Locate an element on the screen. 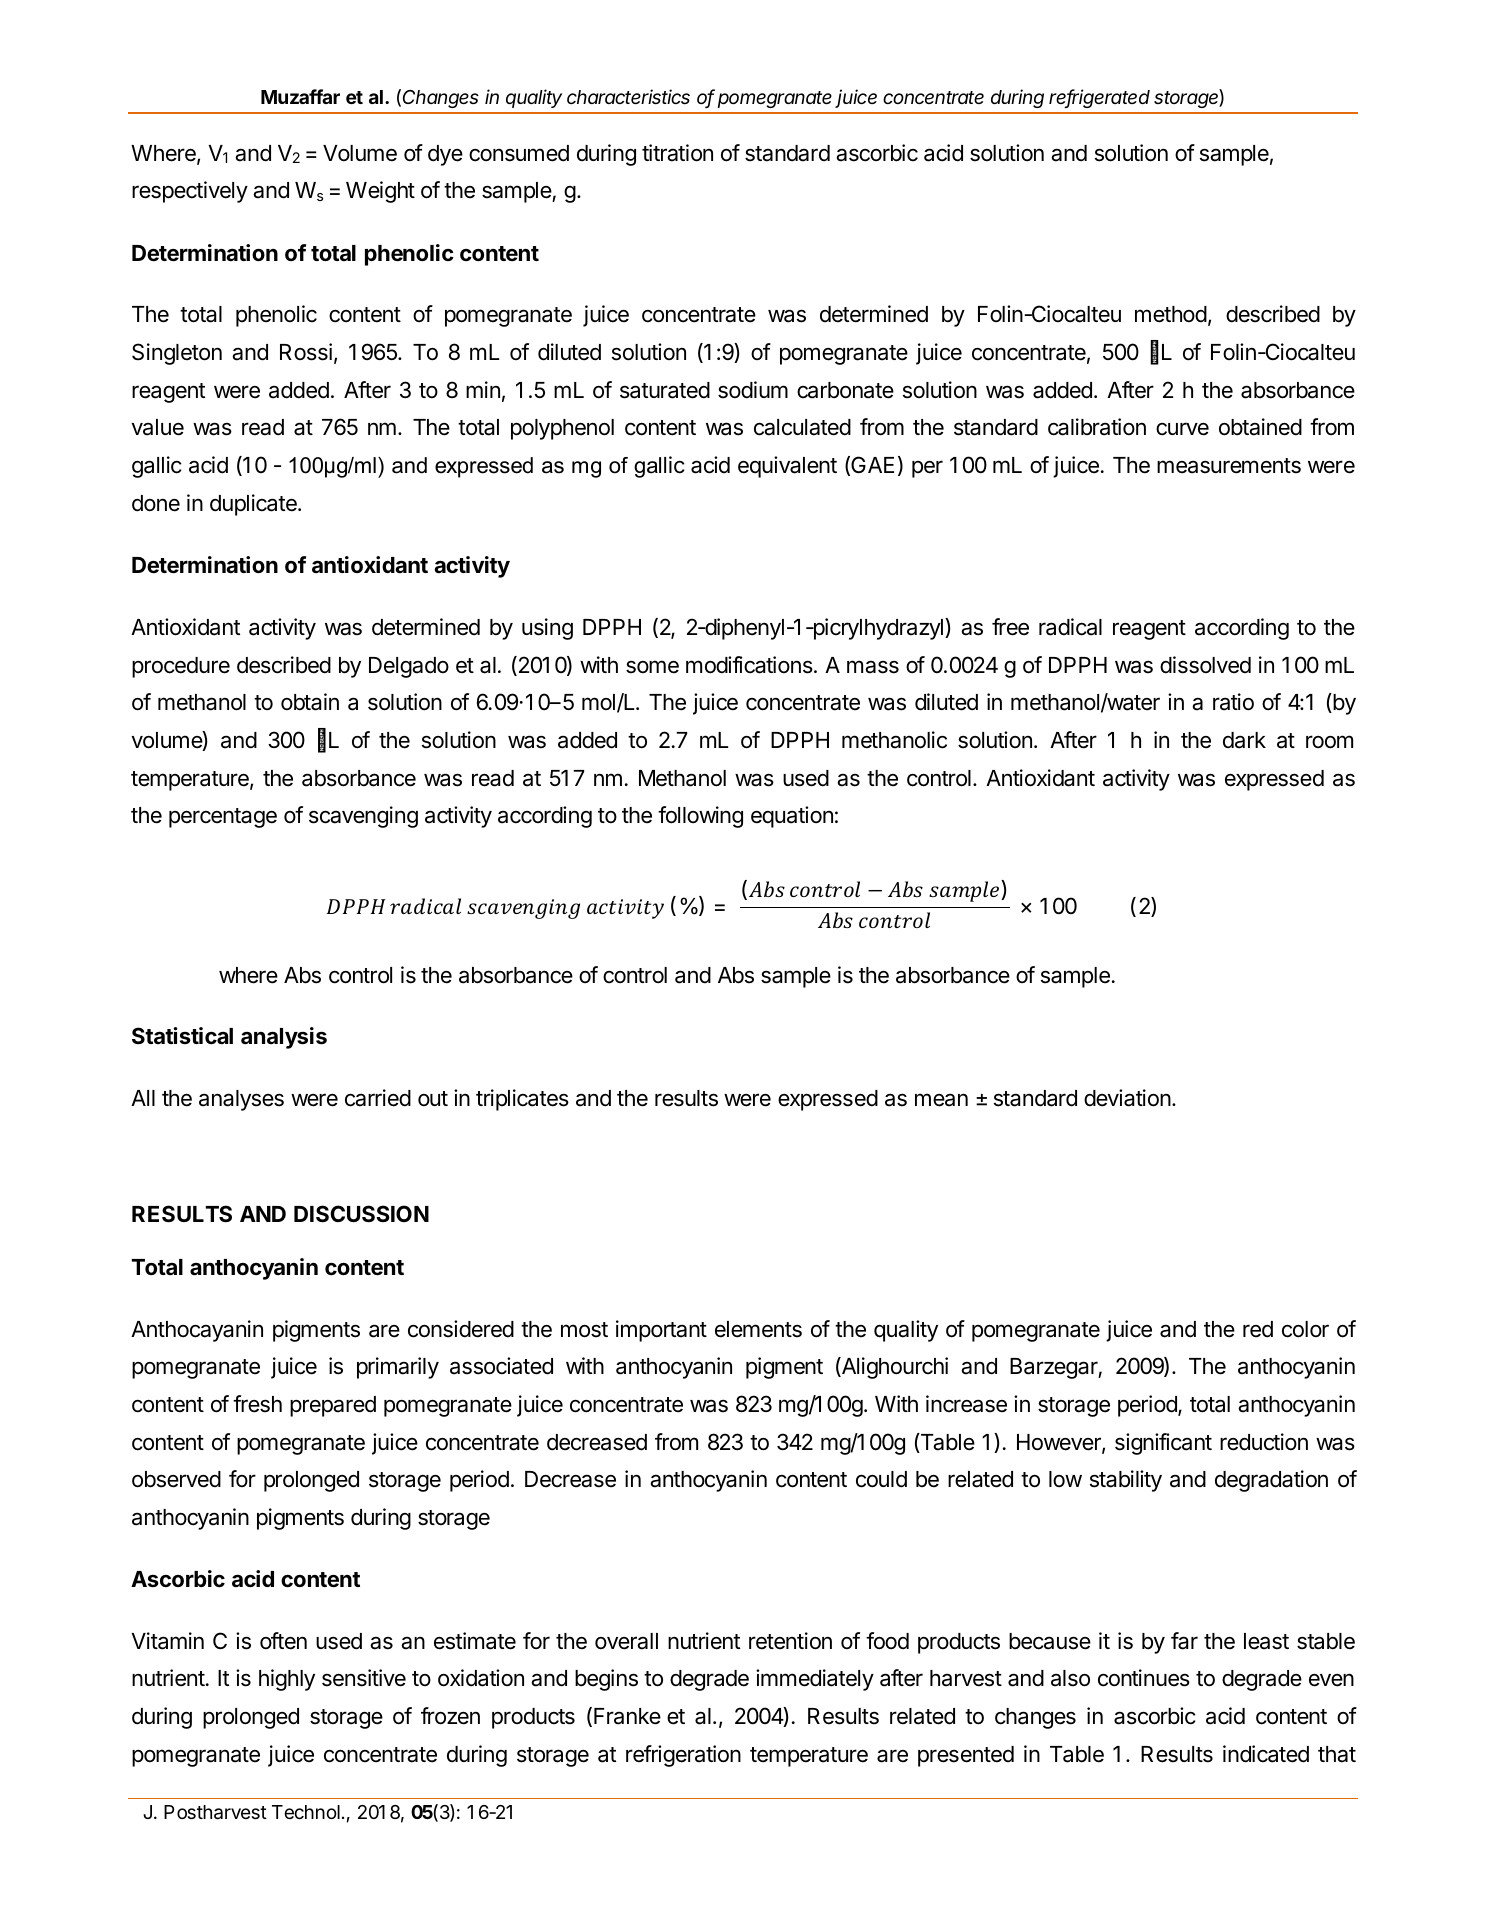 Image resolution: width=1486 pixels, height=1923 pixels. Technol is located at coordinates (306, 1812).
